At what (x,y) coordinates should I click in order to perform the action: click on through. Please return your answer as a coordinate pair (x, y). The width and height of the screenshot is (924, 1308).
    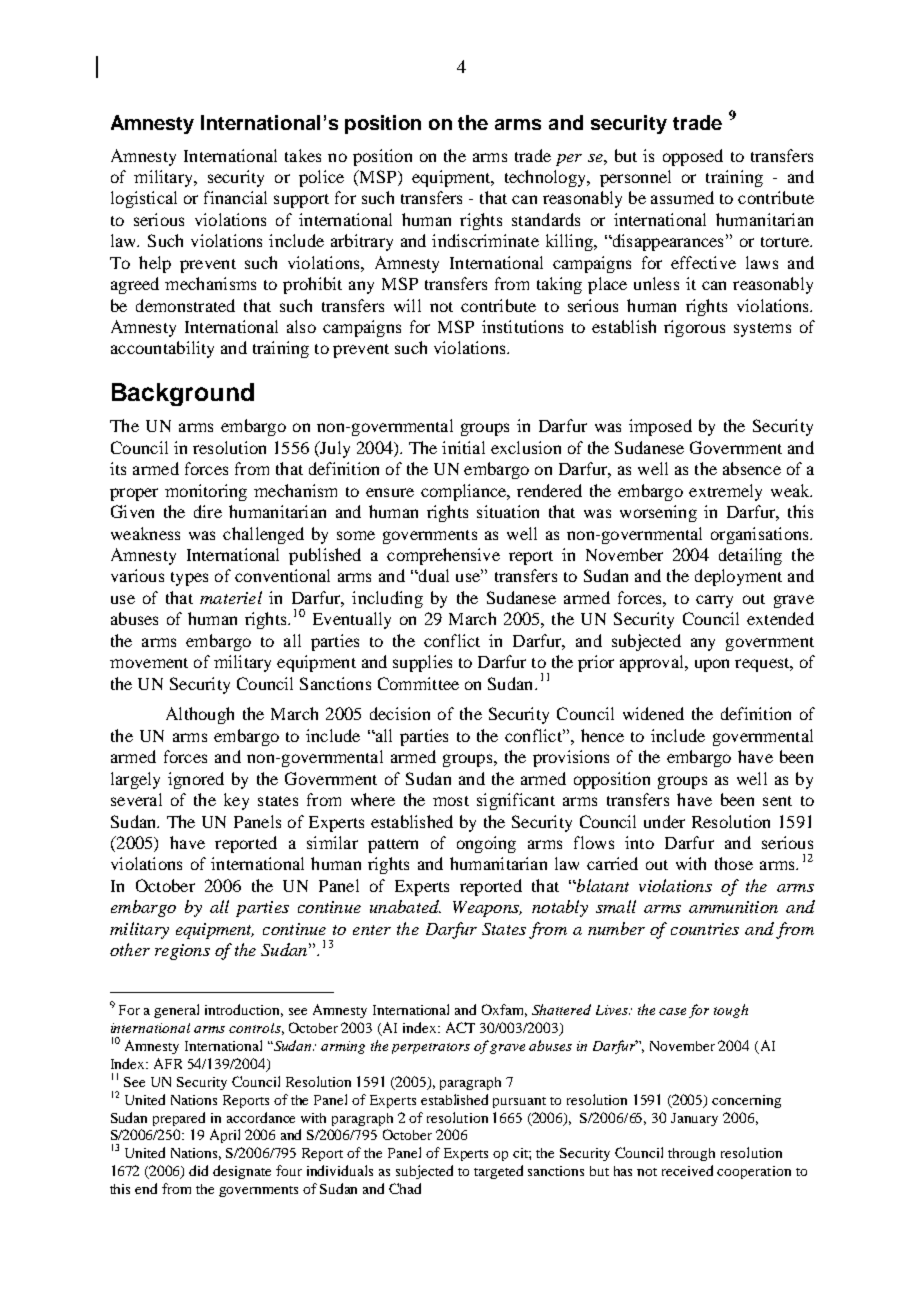
    Looking at the image, I should click on (691, 1154).
